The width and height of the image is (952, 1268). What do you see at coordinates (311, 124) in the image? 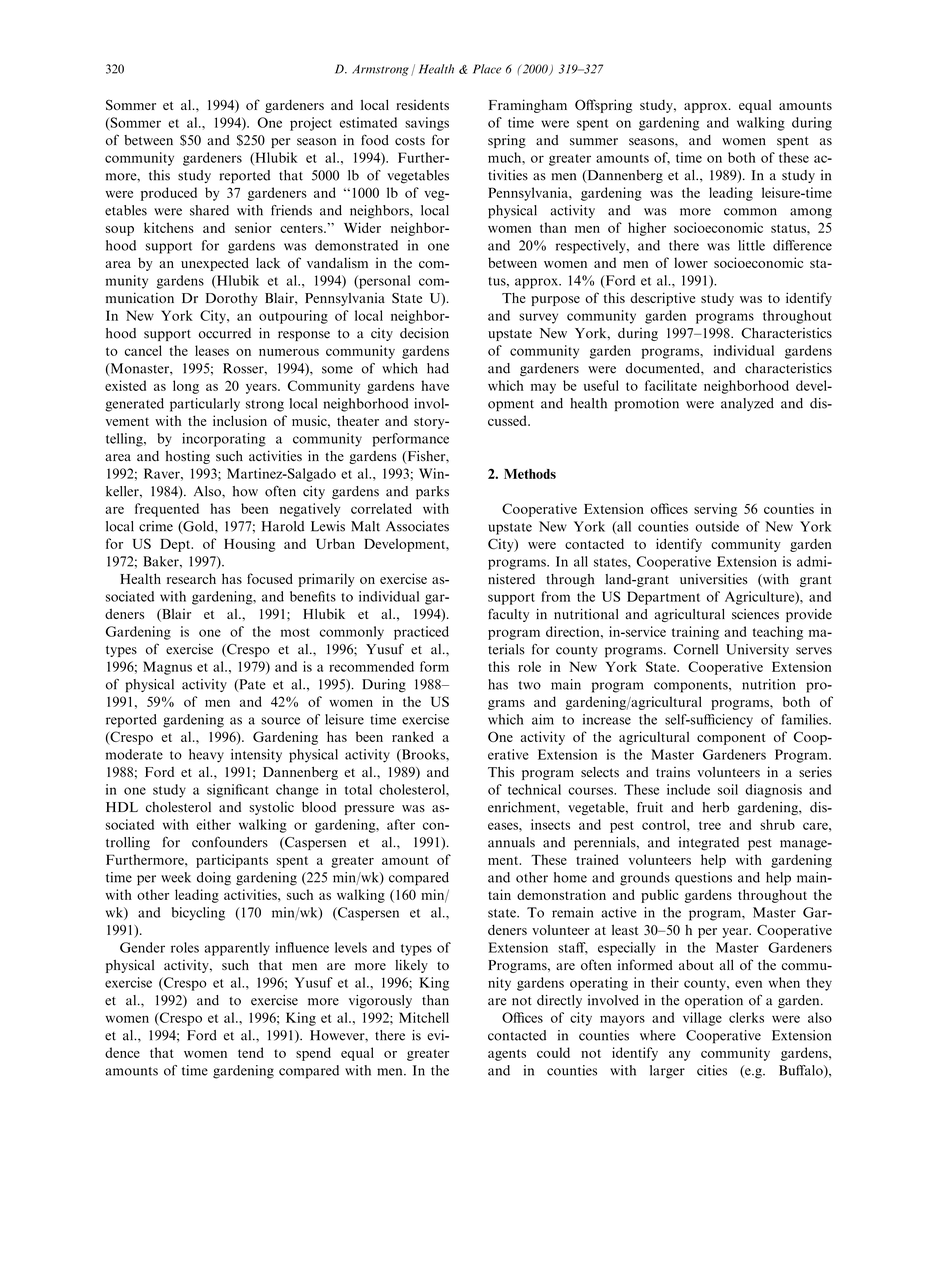
I see `project` at bounding box center [311, 124].
